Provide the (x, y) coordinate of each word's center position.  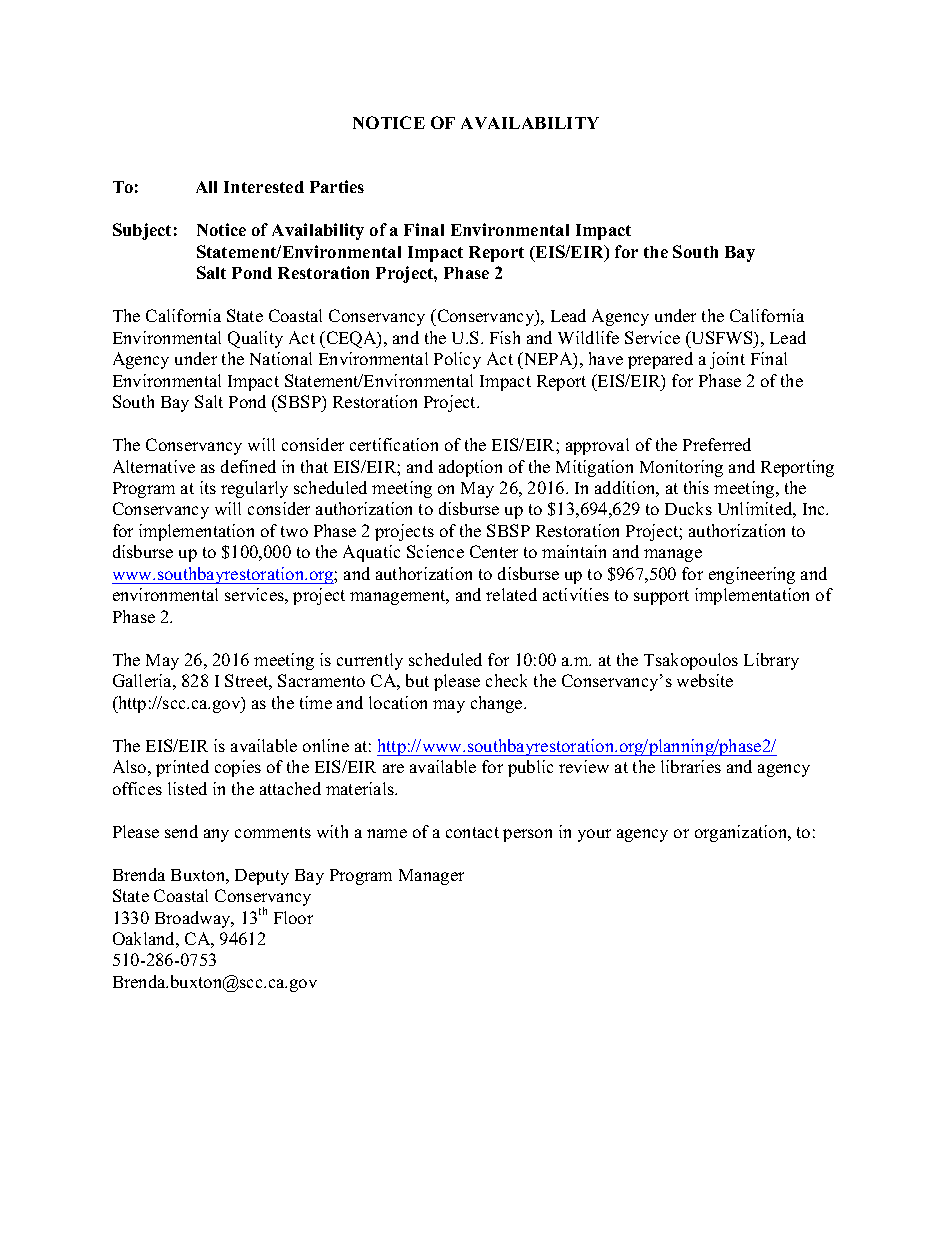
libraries (691, 766)
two (294, 531)
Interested (264, 187)
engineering (752, 575)
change (498, 704)
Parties (337, 186)
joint (727, 360)
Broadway (194, 919)
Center (494, 551)
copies (238, 768)
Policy (457, 360)
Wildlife (588, 337)
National (281, 358)
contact (472, 832)
